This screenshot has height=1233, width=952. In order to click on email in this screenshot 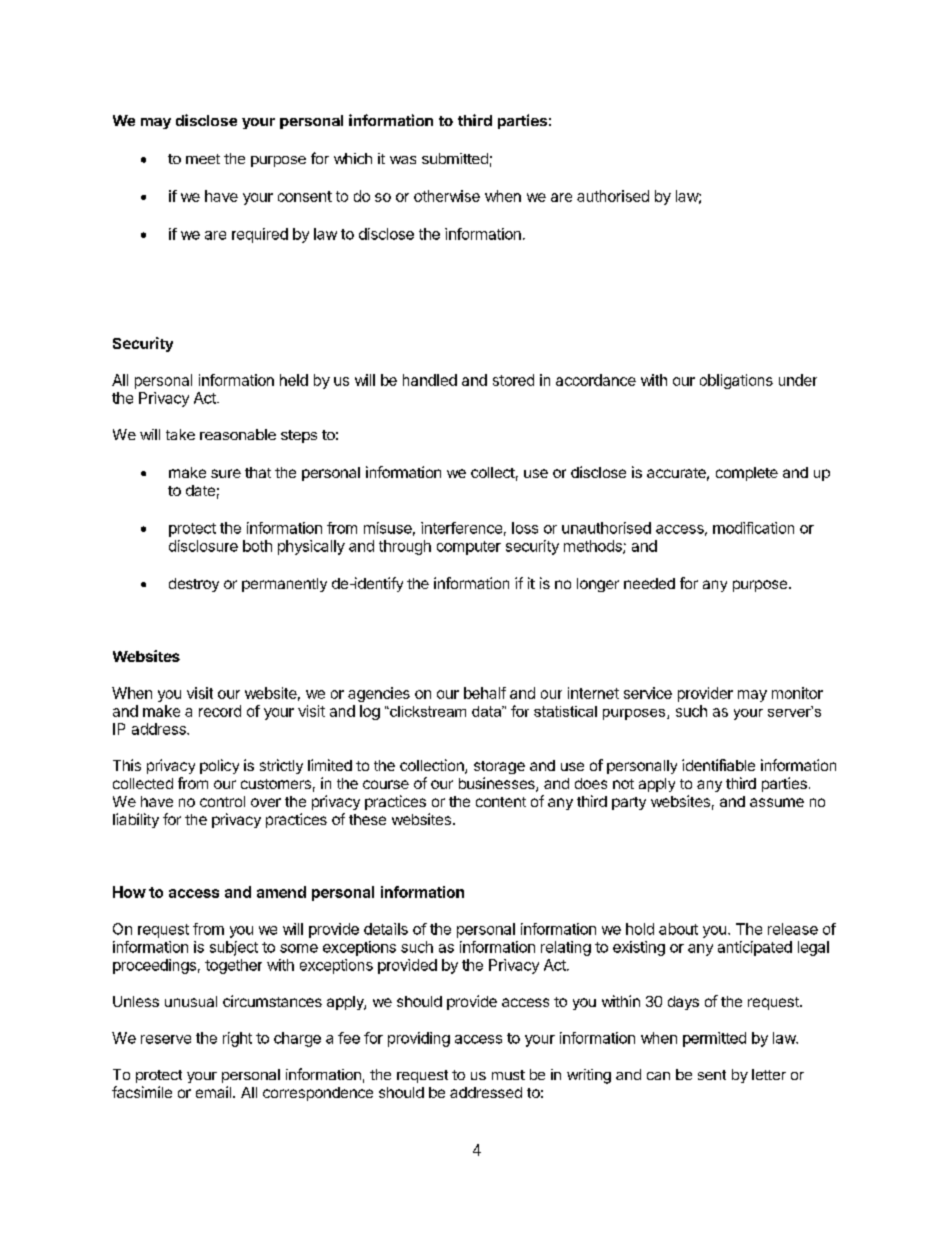, I will do `click(213, 1092)`.
